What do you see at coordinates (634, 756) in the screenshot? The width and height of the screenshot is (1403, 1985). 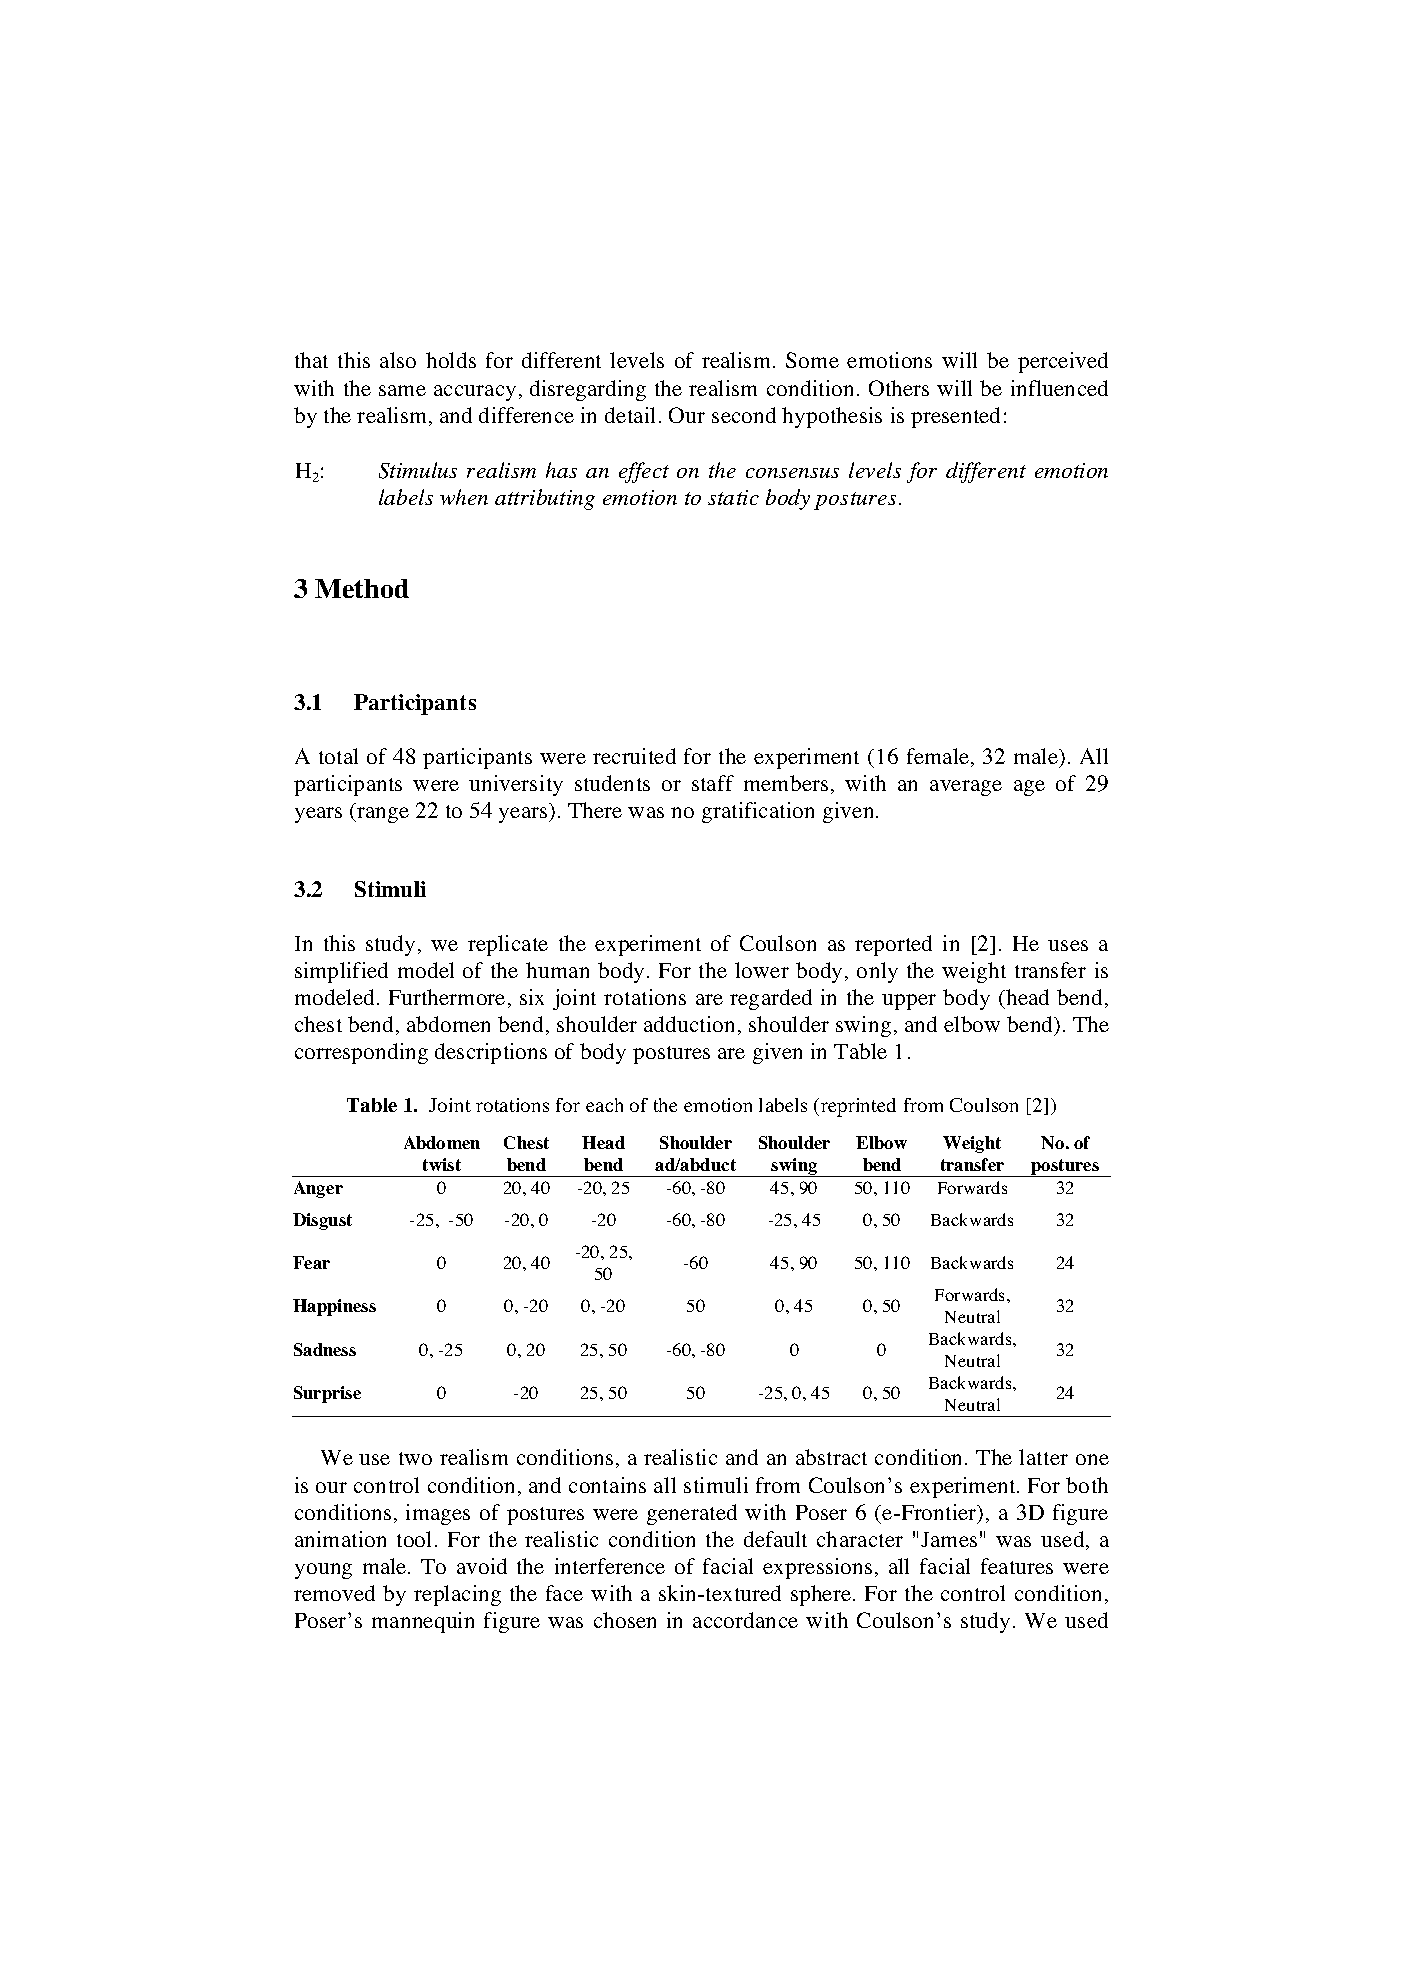 I see `recruited` at bounding box center [634, 756].
